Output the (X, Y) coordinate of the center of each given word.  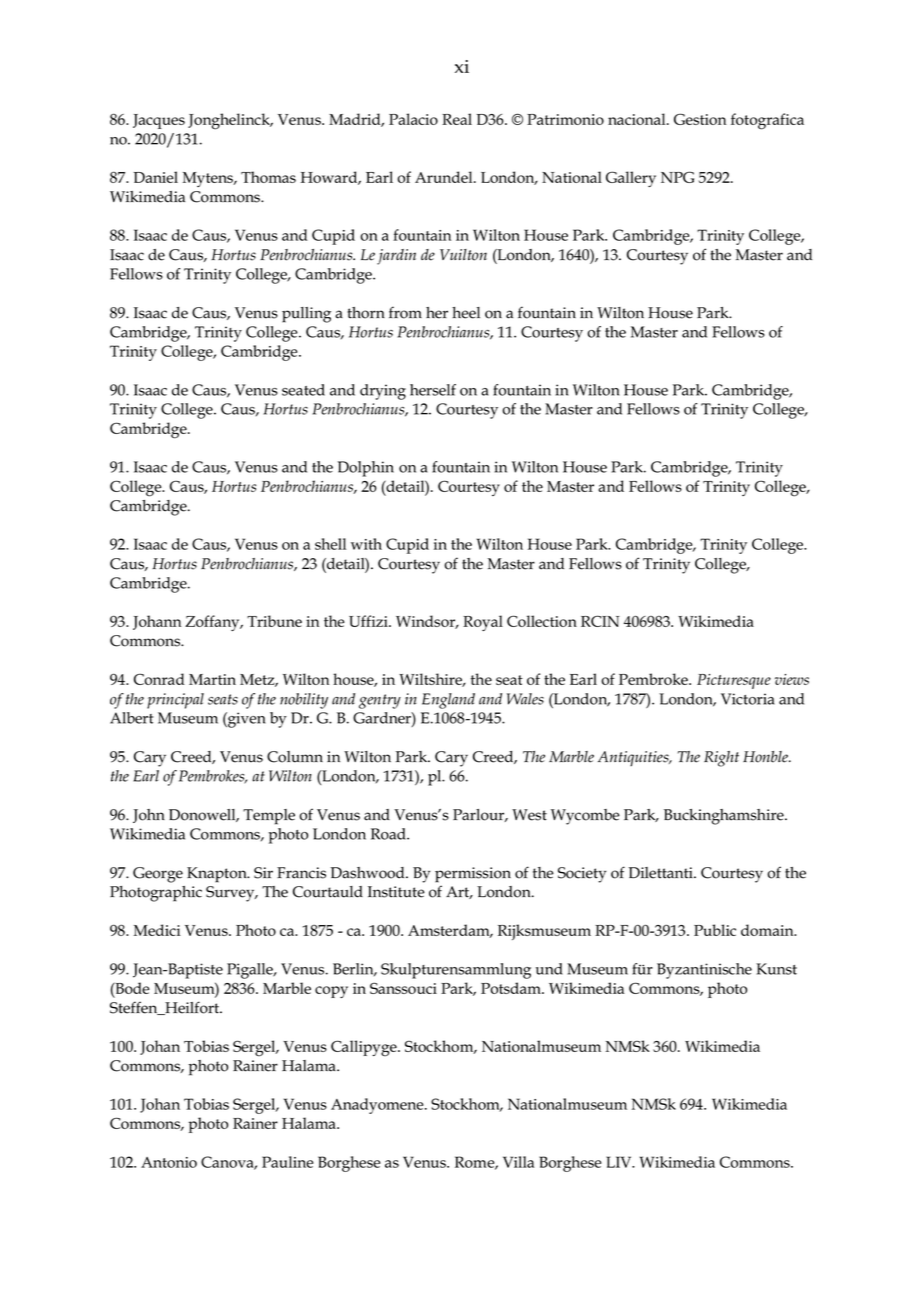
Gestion (700, 119)
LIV (620, 1162)
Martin (212, 679)
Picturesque (734, 681)
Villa (518, 1162)
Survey (231, 894)
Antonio (169, 1162)
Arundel (445, 177)
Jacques (159, 121)
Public (715, 930)
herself (433, 390)
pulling (306, 315)
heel (466, 313)
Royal (483, 623)
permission (473, 875)
